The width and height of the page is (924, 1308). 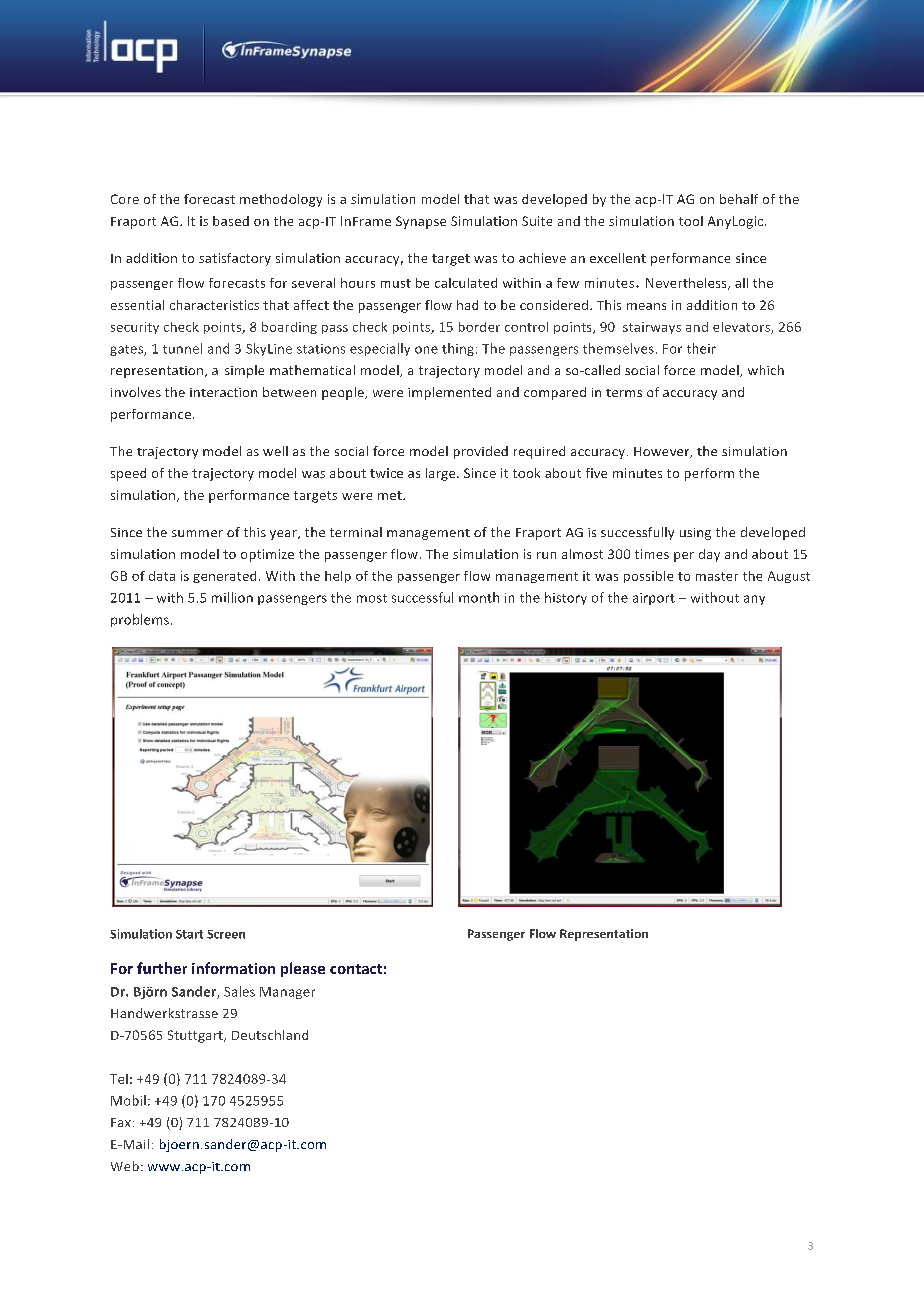 What do you see at coordinates (695, 534) in the page?
I see `using` at bounding box center [695, 534].
